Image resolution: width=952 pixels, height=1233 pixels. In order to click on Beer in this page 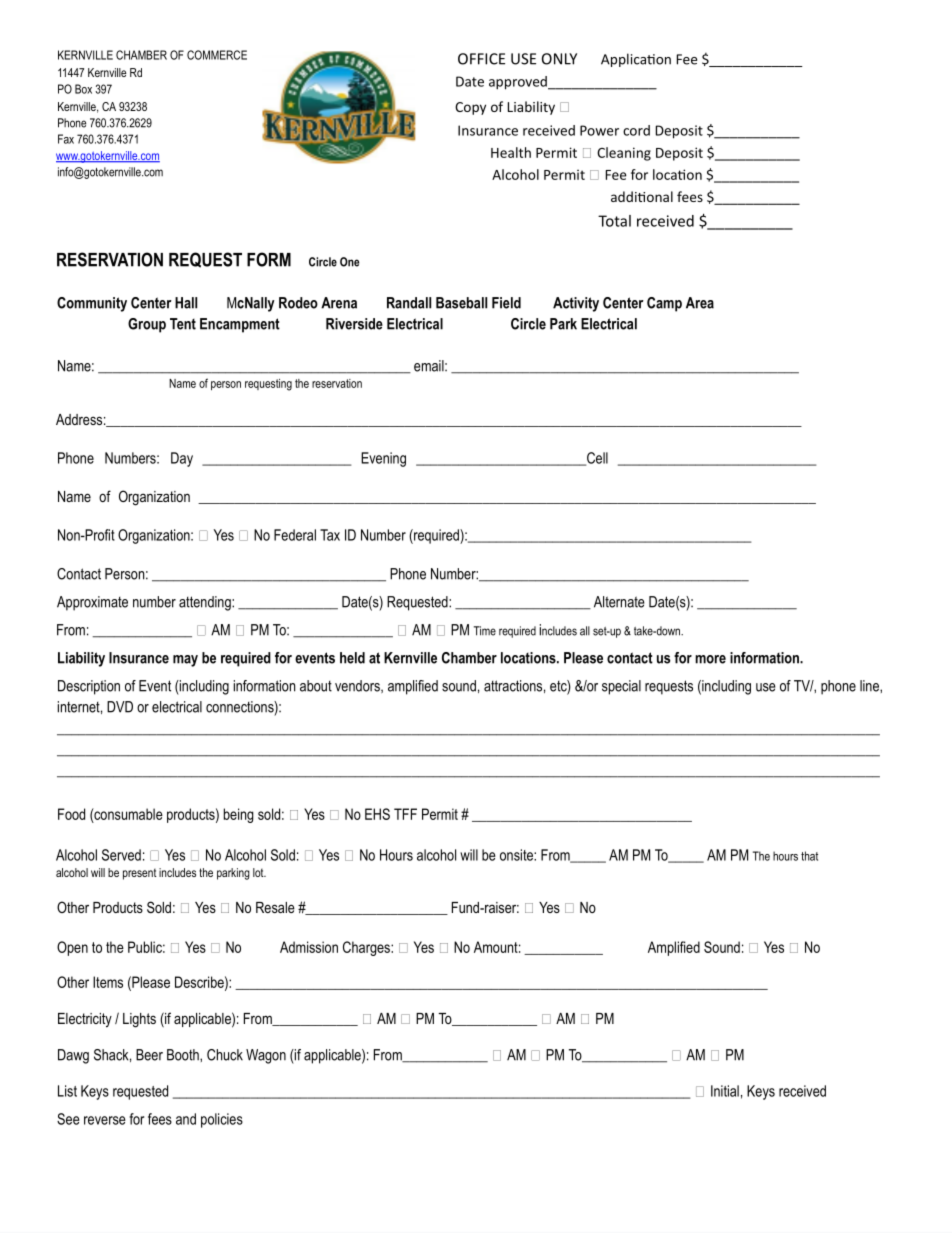, I will do `click(149, 1055)`.
